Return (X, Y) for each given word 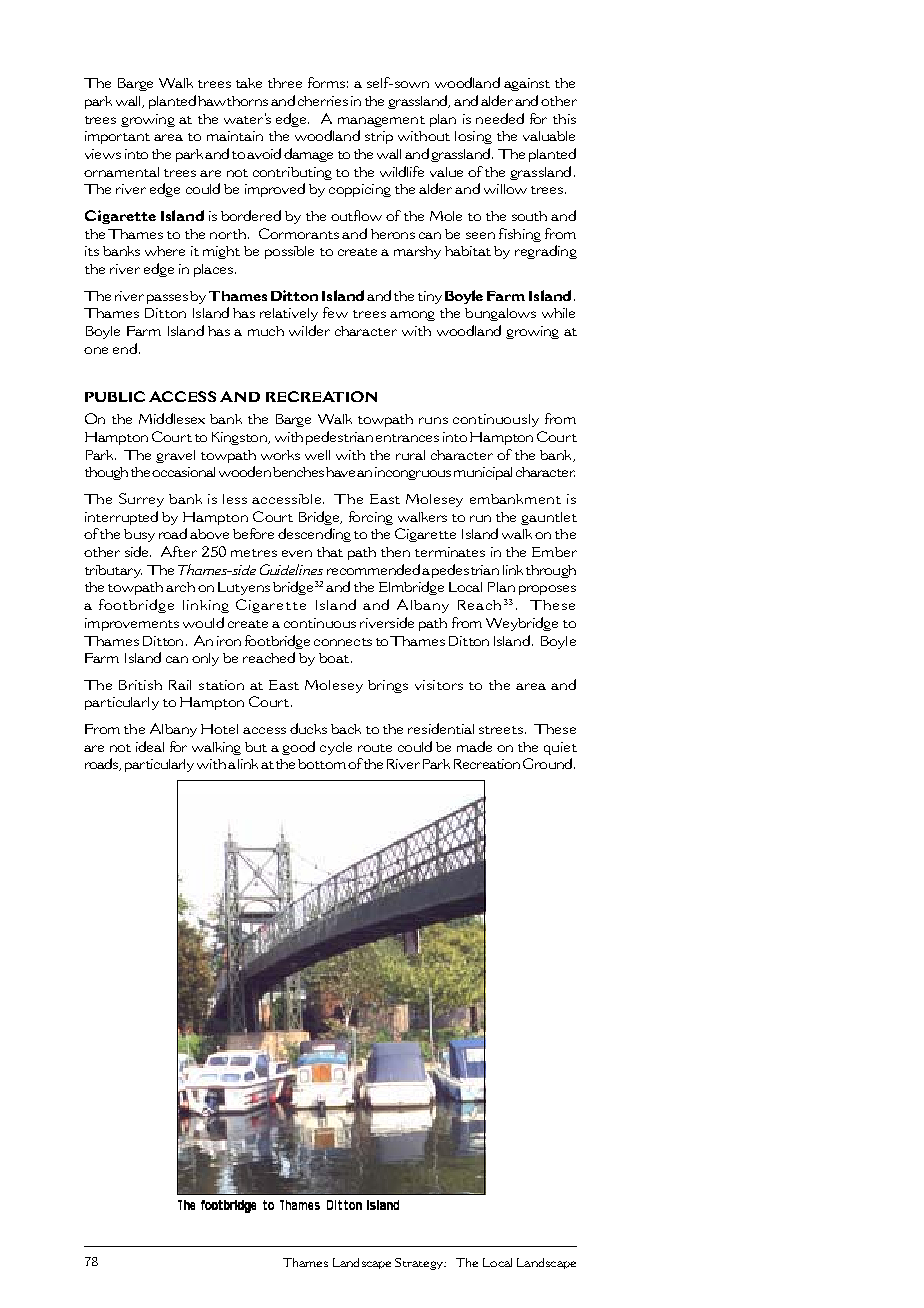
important (117, 137)
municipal (483, 473)
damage (308, 155)
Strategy (420, 1264)
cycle (336, 748)
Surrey (141, 500)
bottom (322, 764)
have (340, 472)
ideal (150, 746)
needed (500, 118)
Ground (547, 763)
